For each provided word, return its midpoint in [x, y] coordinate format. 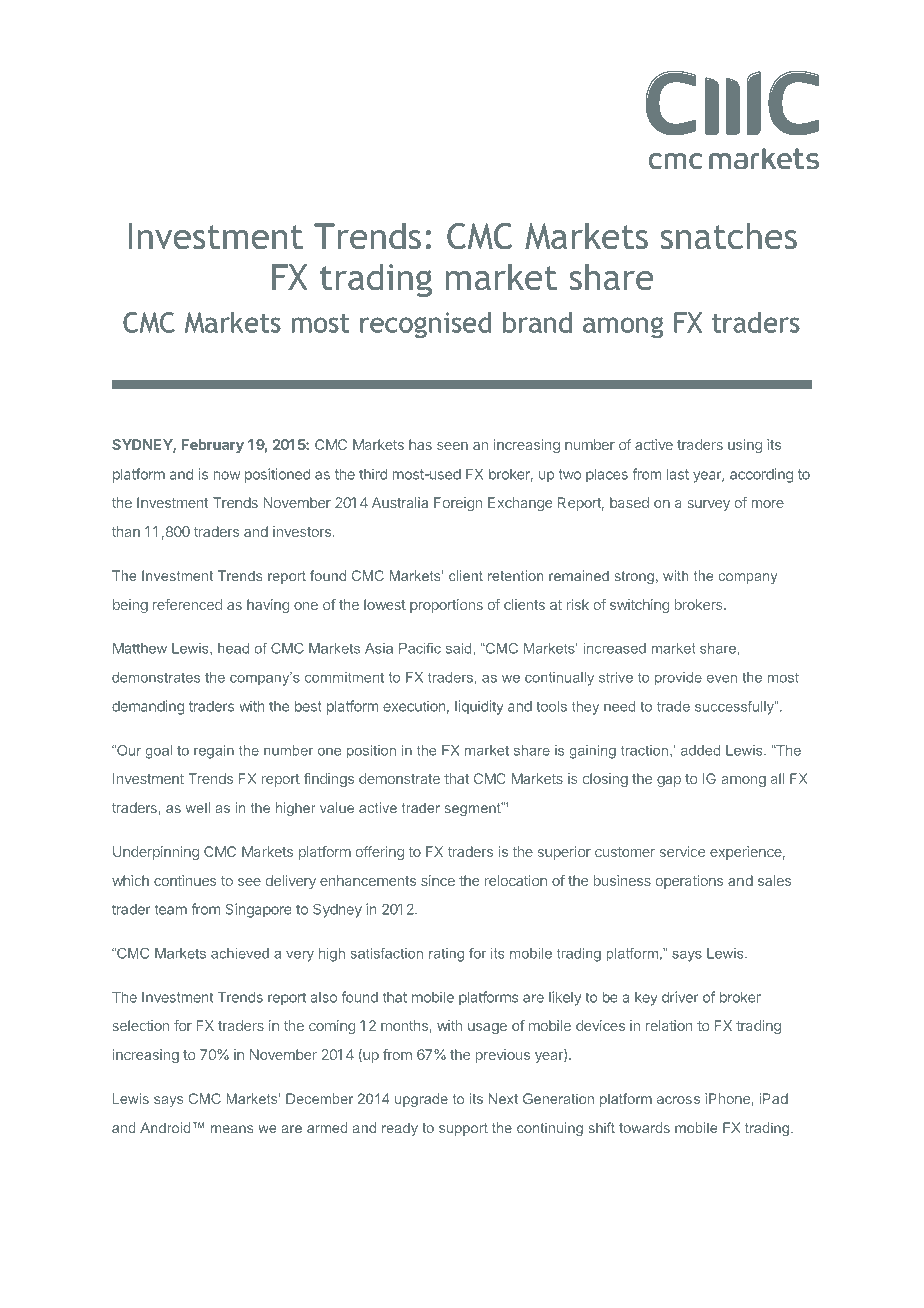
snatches [729, 236]
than [126, 531]
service [682, 851]
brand [537, 322]
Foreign [458, 504]
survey [708, 505]
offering [380, 853]
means [232, 1129]
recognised [425, 325]
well [197, 807]
